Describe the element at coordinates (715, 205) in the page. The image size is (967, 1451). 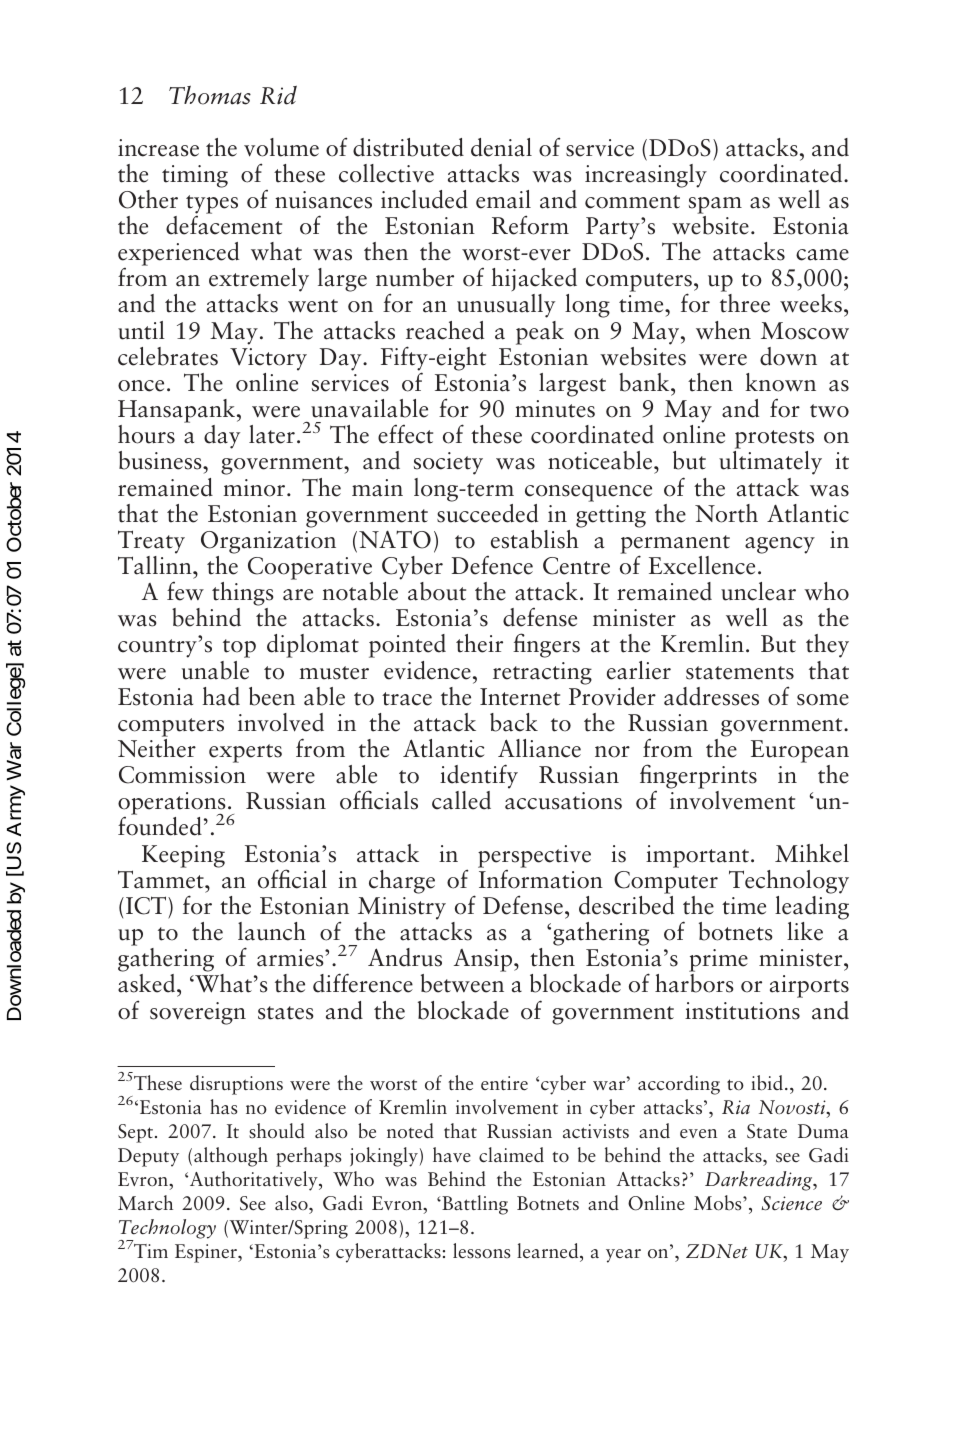
I see `spam` at that location.
